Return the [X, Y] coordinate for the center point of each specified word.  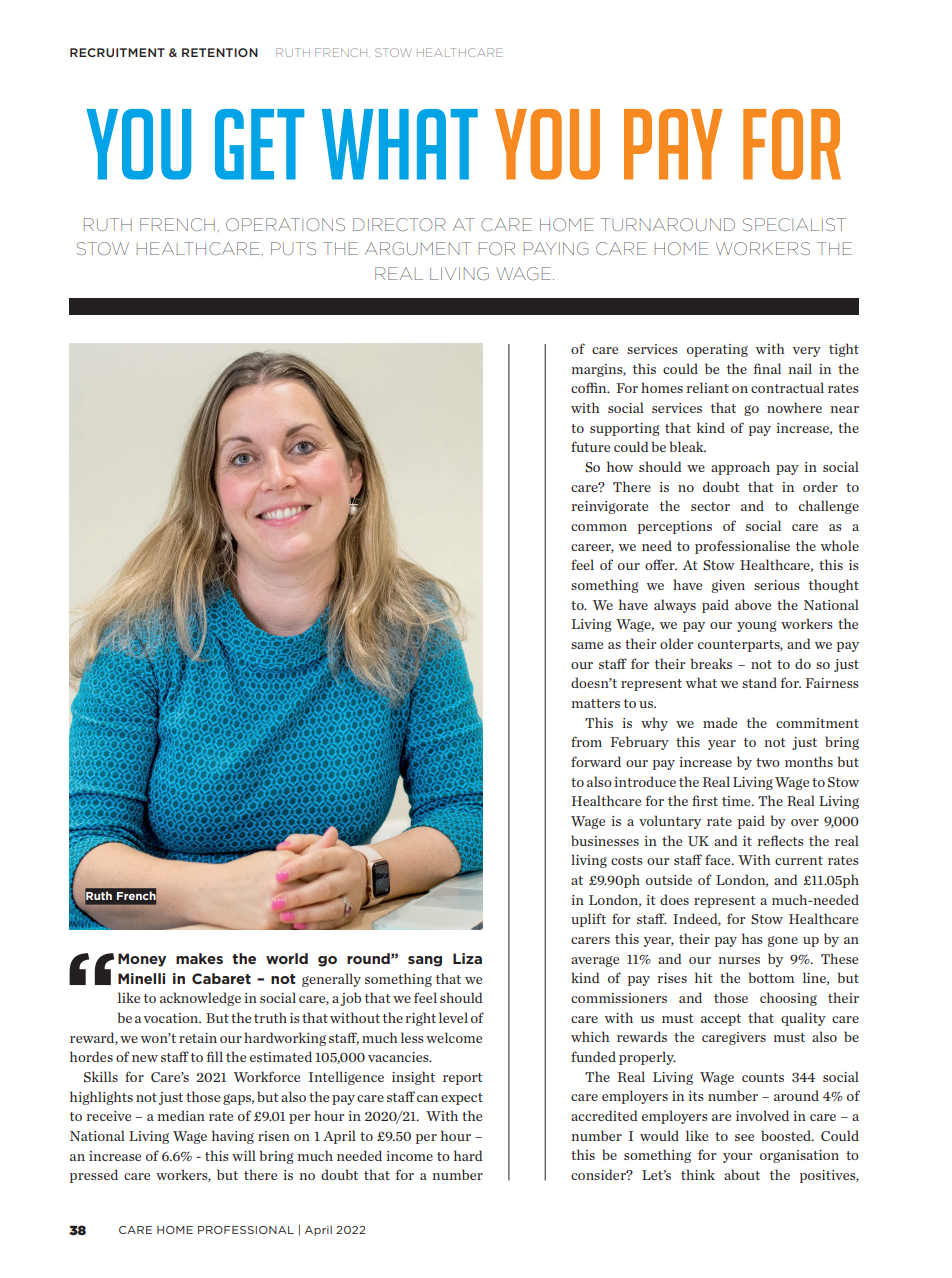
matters [595, 703]
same [587, 645]
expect [462, 1099]
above [753, 604]
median [181, 1115]
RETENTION [220, 52]
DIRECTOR [399, 224]
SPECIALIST [794, 224]
